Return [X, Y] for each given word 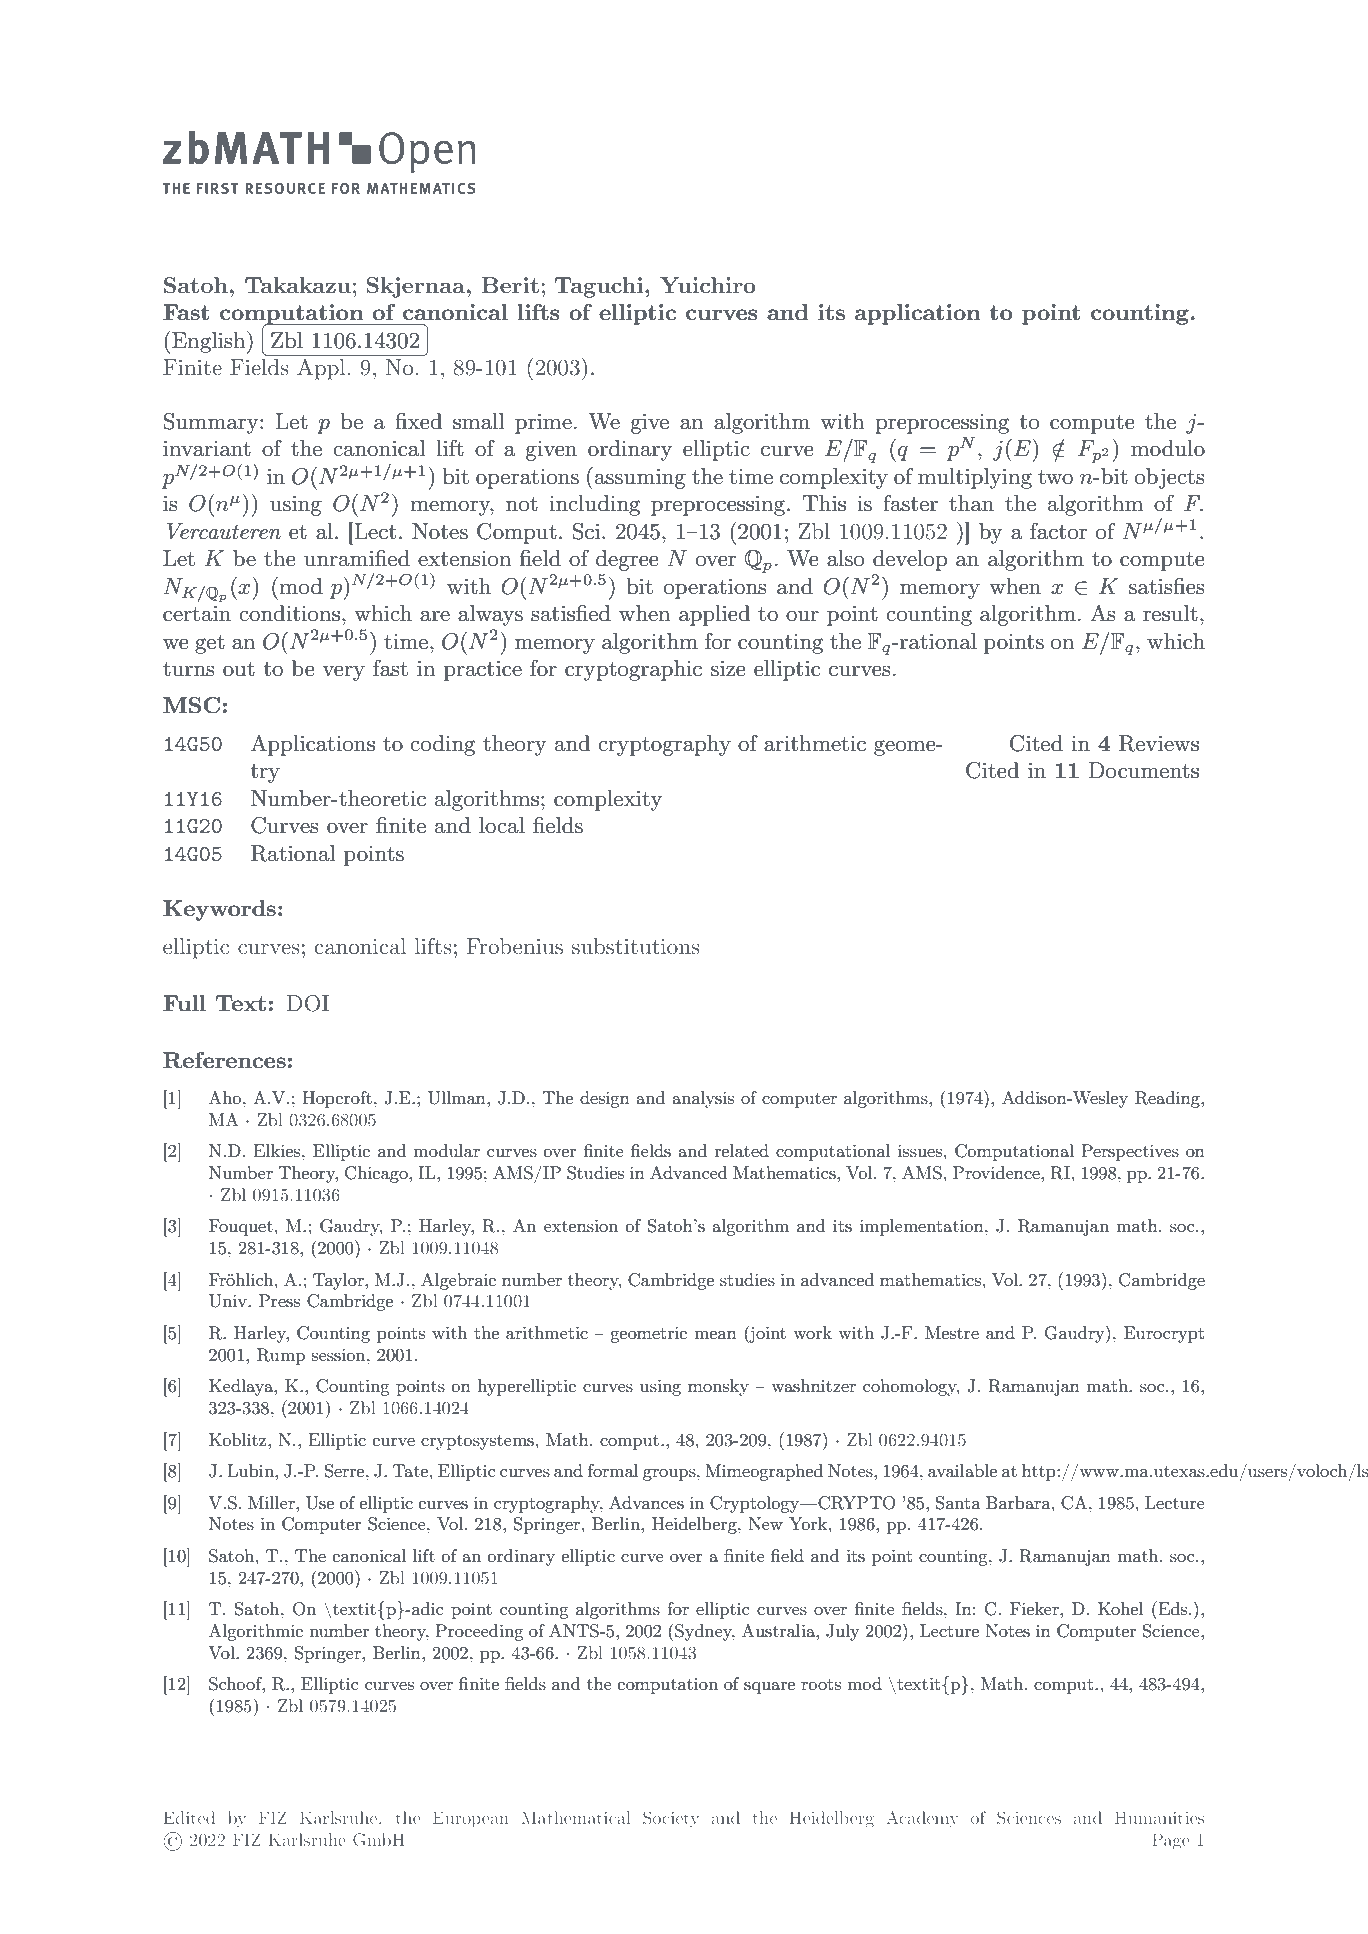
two [1055, 477]
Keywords [219, 910]
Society [671, 1819]
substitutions [636, 946]
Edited [189, 1817]
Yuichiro [708, 285]
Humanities [1159, 1817]
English [210, 342]
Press [279, 1301]
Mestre [952, 1332]
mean [715, 1335]
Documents [1143, 770]
